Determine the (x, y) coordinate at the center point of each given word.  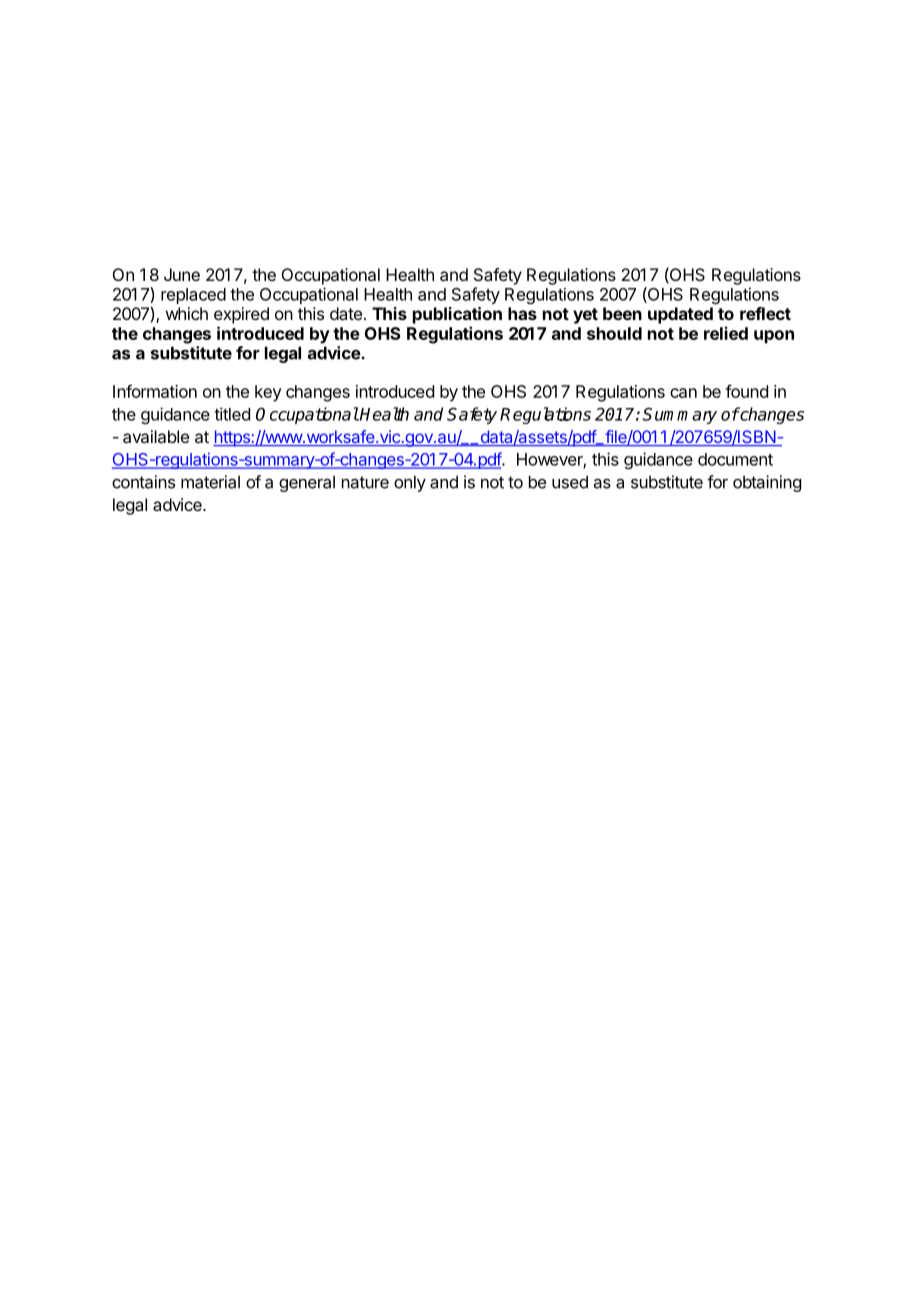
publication (457, 315)
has (522, 313)
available (156, 436)
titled (232, 414)
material (210, 482)
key (268, 393)
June (182, 274)
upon (774, 337)
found (746, 391)
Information (155, 391)
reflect (765, 313)
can (683, 393)
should (614, 333)
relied (726, 333)
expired (241, 315)
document (735, 459)
